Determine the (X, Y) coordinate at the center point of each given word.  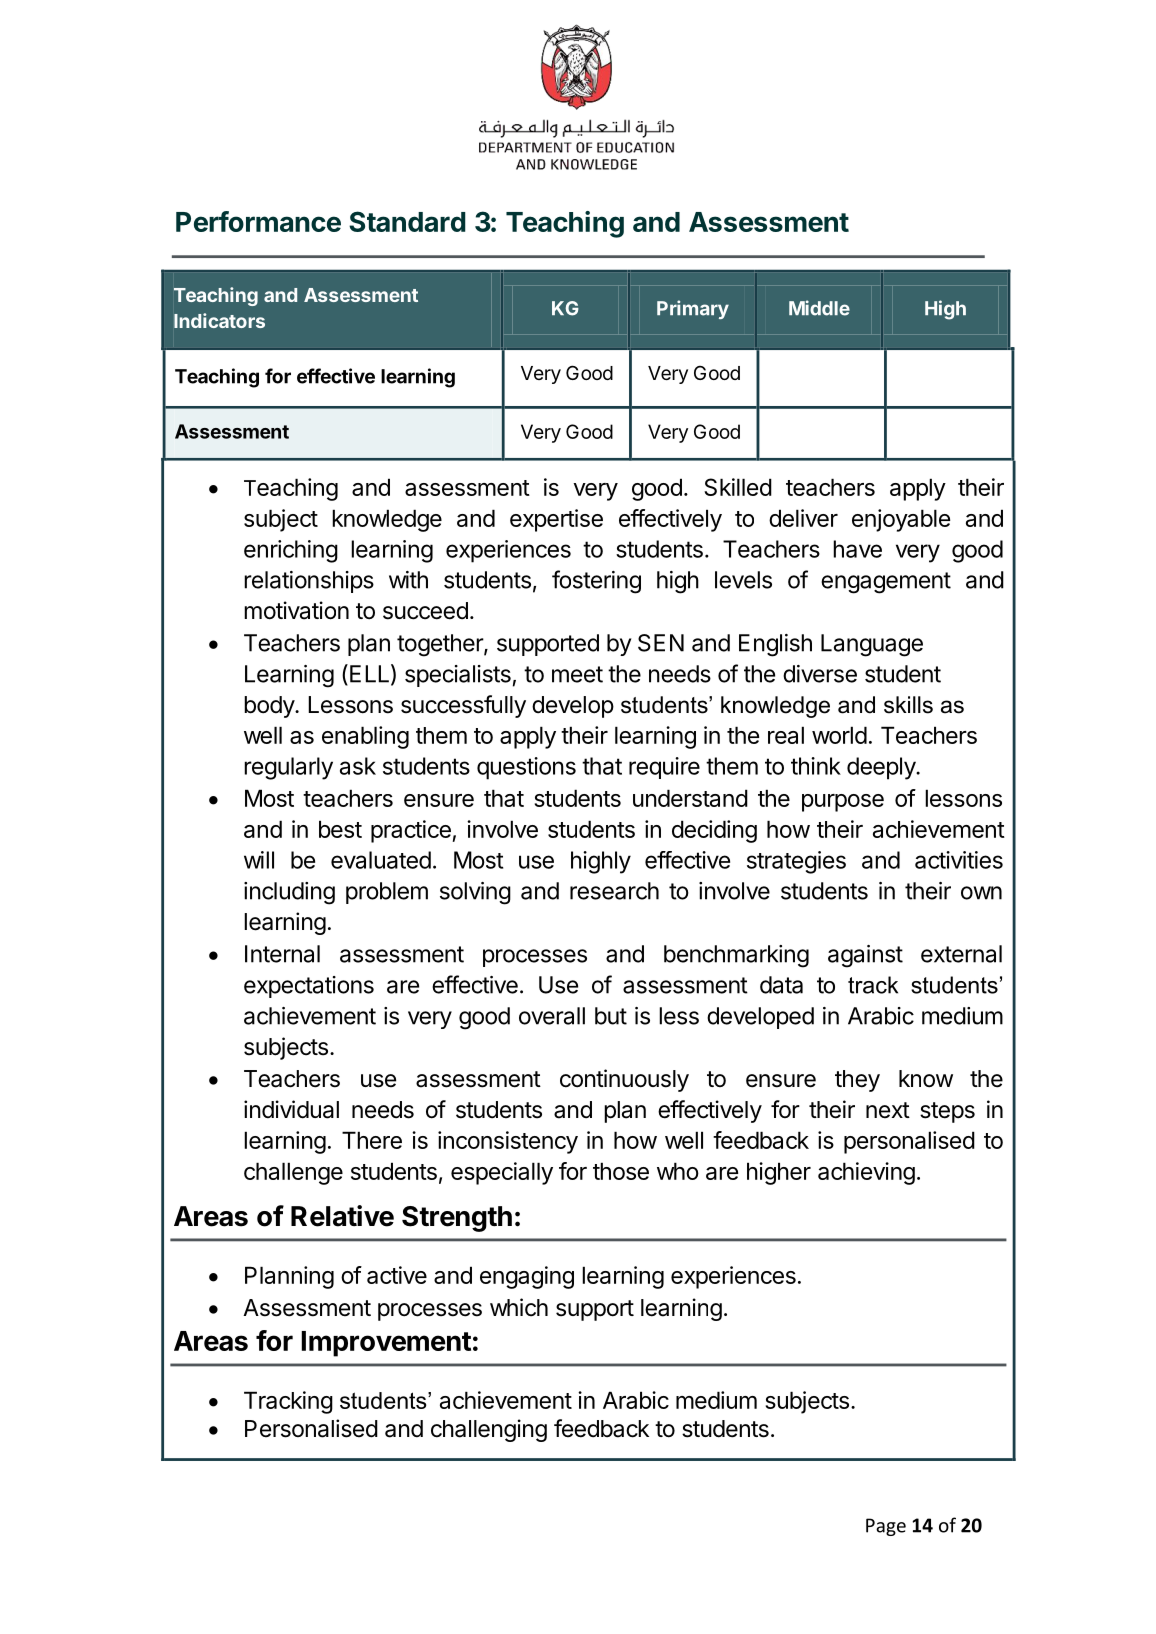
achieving (866, 1173)
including (289, 893)
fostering (596, 582)
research (614, 891)
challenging (489, 1430)
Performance (258, 221)
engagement (886, 583)
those (621, 1171)
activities (959, 860)
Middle (819, 308)
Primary (693, 309)
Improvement (386, 1344)
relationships (309, 582)
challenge (293, 1173)
